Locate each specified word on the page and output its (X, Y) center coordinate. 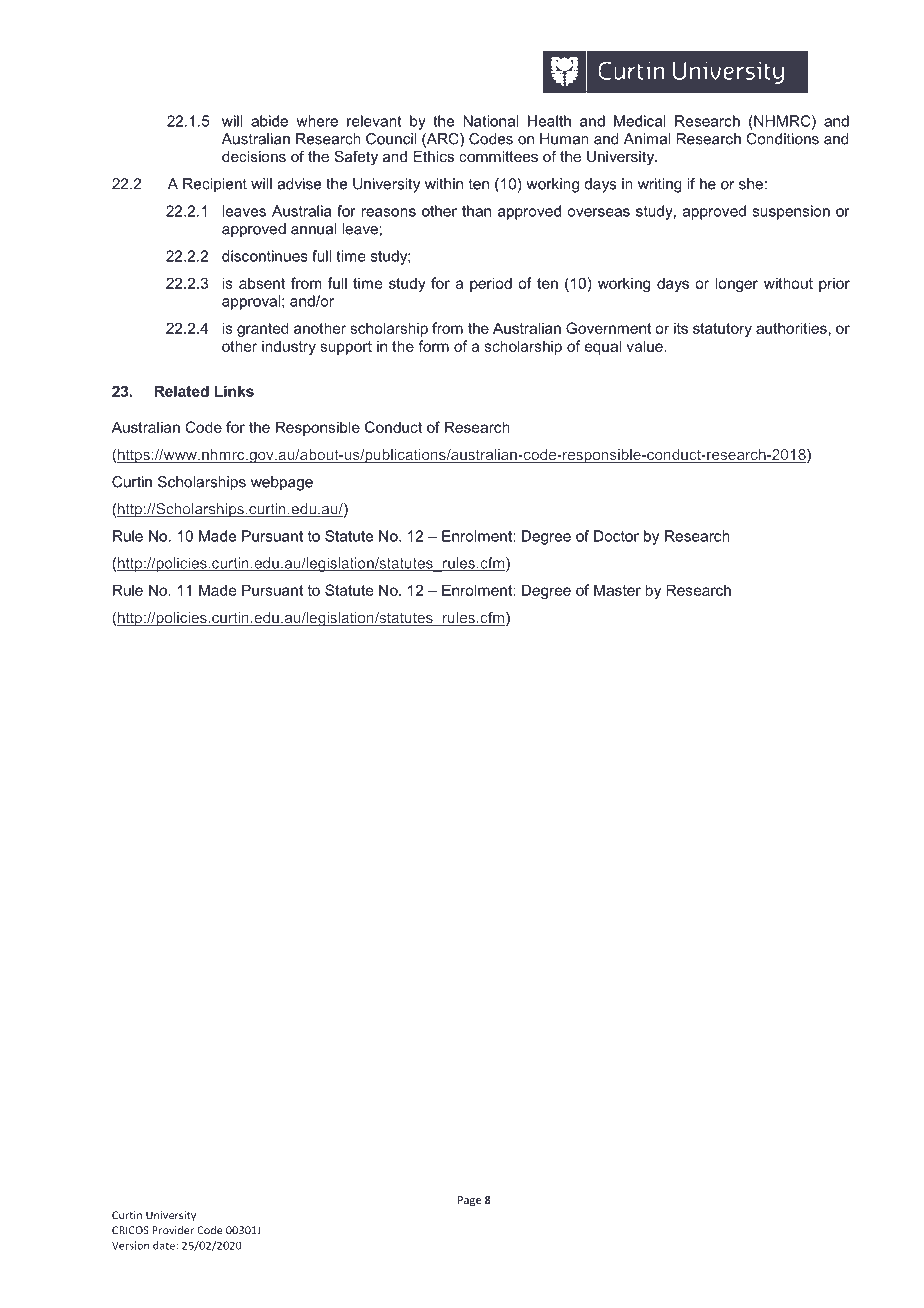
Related (182, 391)
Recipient (215, 185)
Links (234, 391)
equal (603, 347)
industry (289, 347)
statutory (722, 330)
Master (617, 590)
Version (130, 1245)
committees (498, 156)
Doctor (616, 536)
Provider (173, 1230)
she (751, 184)
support (346, 348)
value (645, 346)
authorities (791, 328)
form (433, 346)
